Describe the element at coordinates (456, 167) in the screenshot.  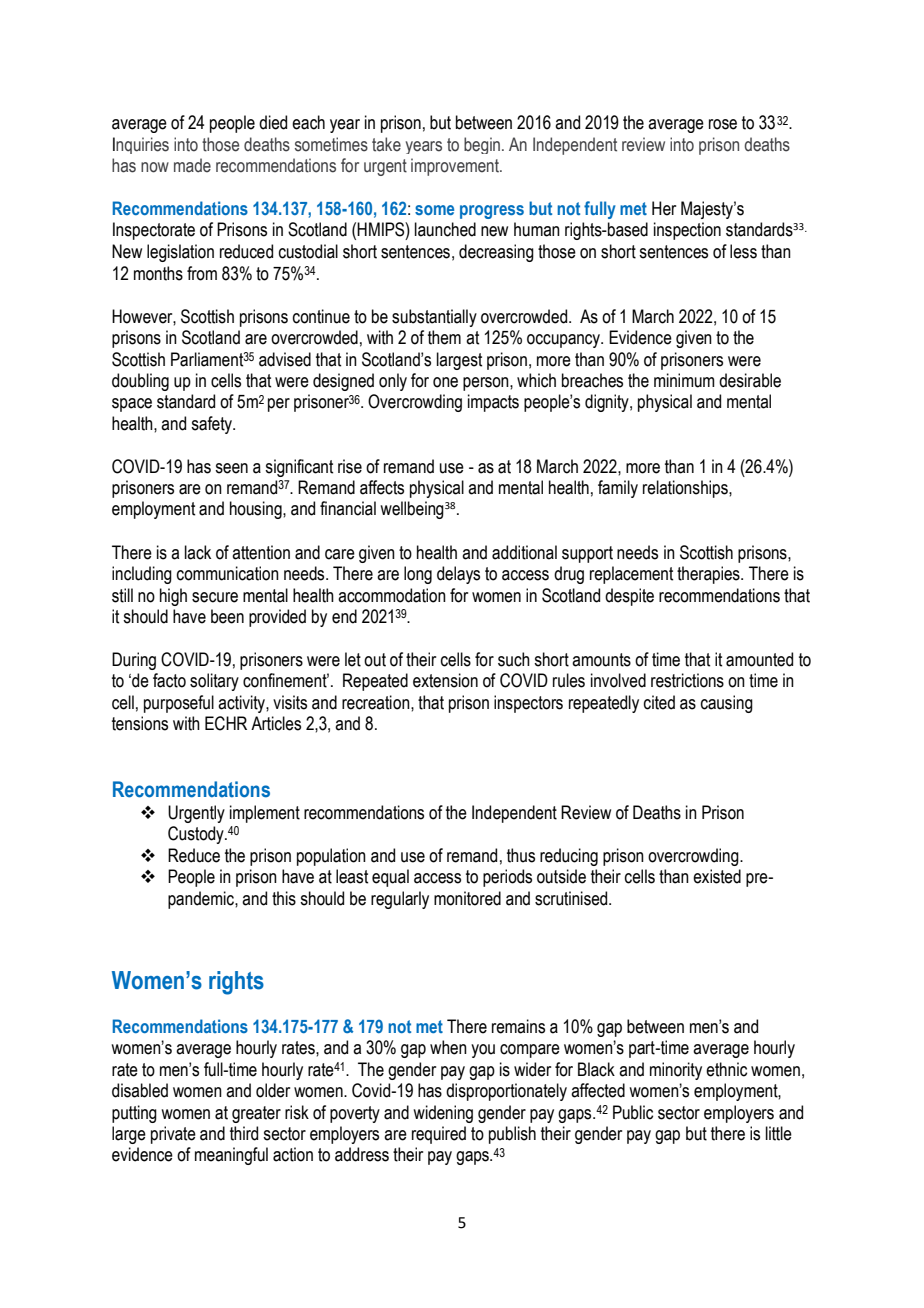
I see `improvement` at that location.
